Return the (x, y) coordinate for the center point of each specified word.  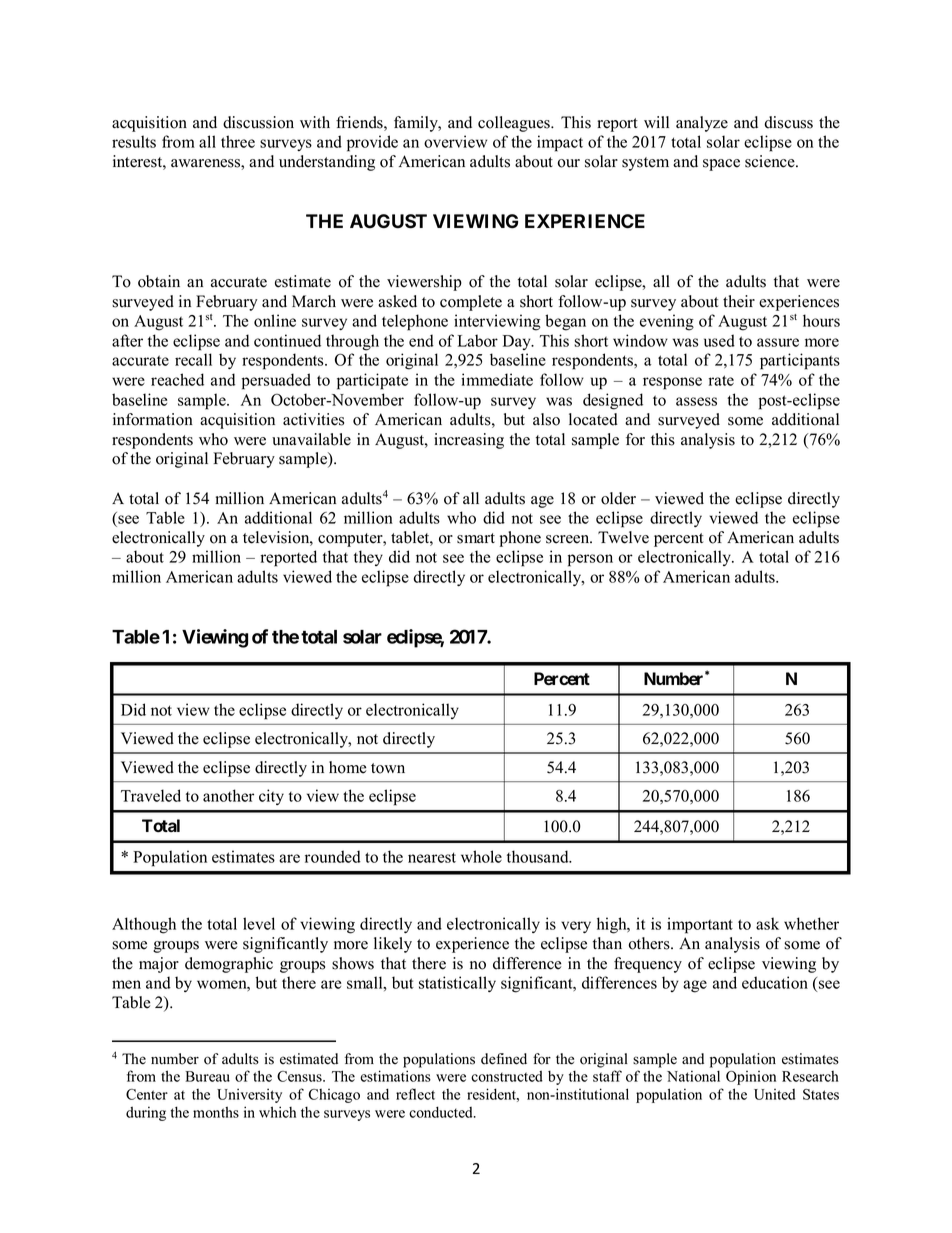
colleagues (515, 124)
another (228, 795)
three (238, 141)
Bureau (207, 1076)
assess (696, 401)
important (700, 925)
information (153, 419)
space (721, 165)
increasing (469, 441)
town (388, 768)
